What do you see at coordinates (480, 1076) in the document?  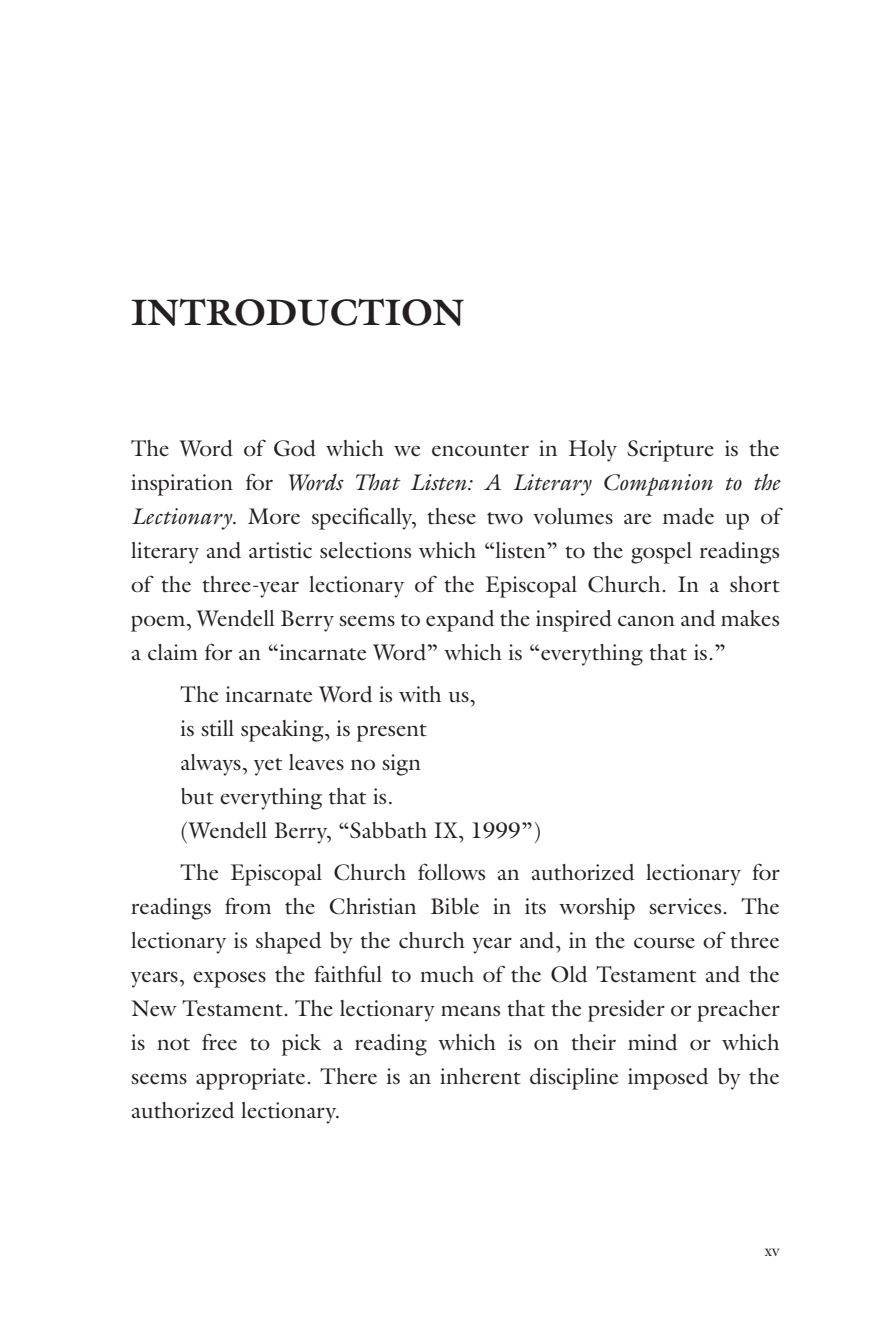 I see `inherent` at bounding box center [480, 1076].
